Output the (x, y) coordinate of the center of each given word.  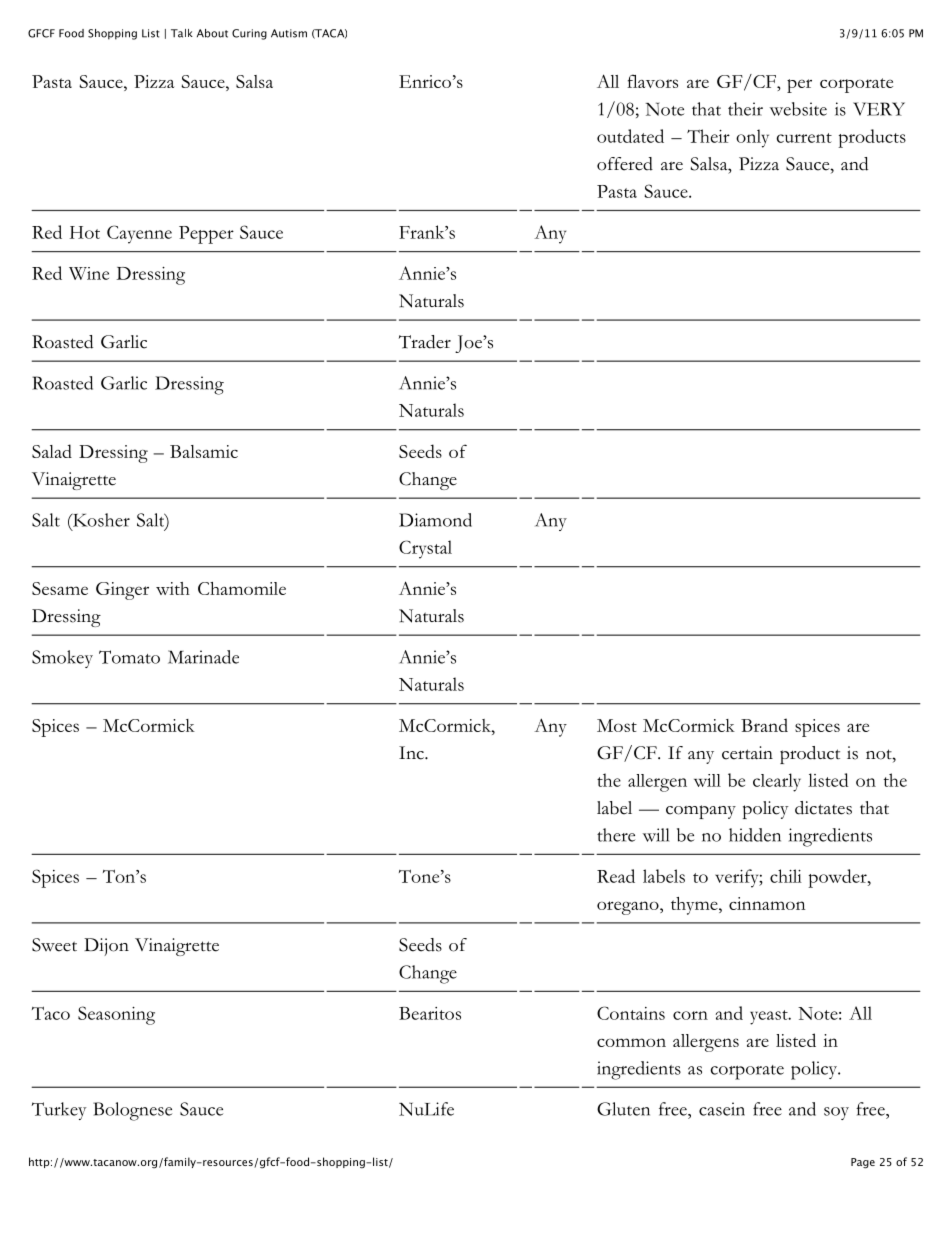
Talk (182, 33)
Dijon (106, 947)
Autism (289, 33)
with (173, 588)
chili (786, 876)
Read (616, 876)
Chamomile (242, 588)
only (752, 138)
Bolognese (132, 1111)
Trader (425, 342)
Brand (764, 725)
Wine (89, 273)
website (798, 109)
